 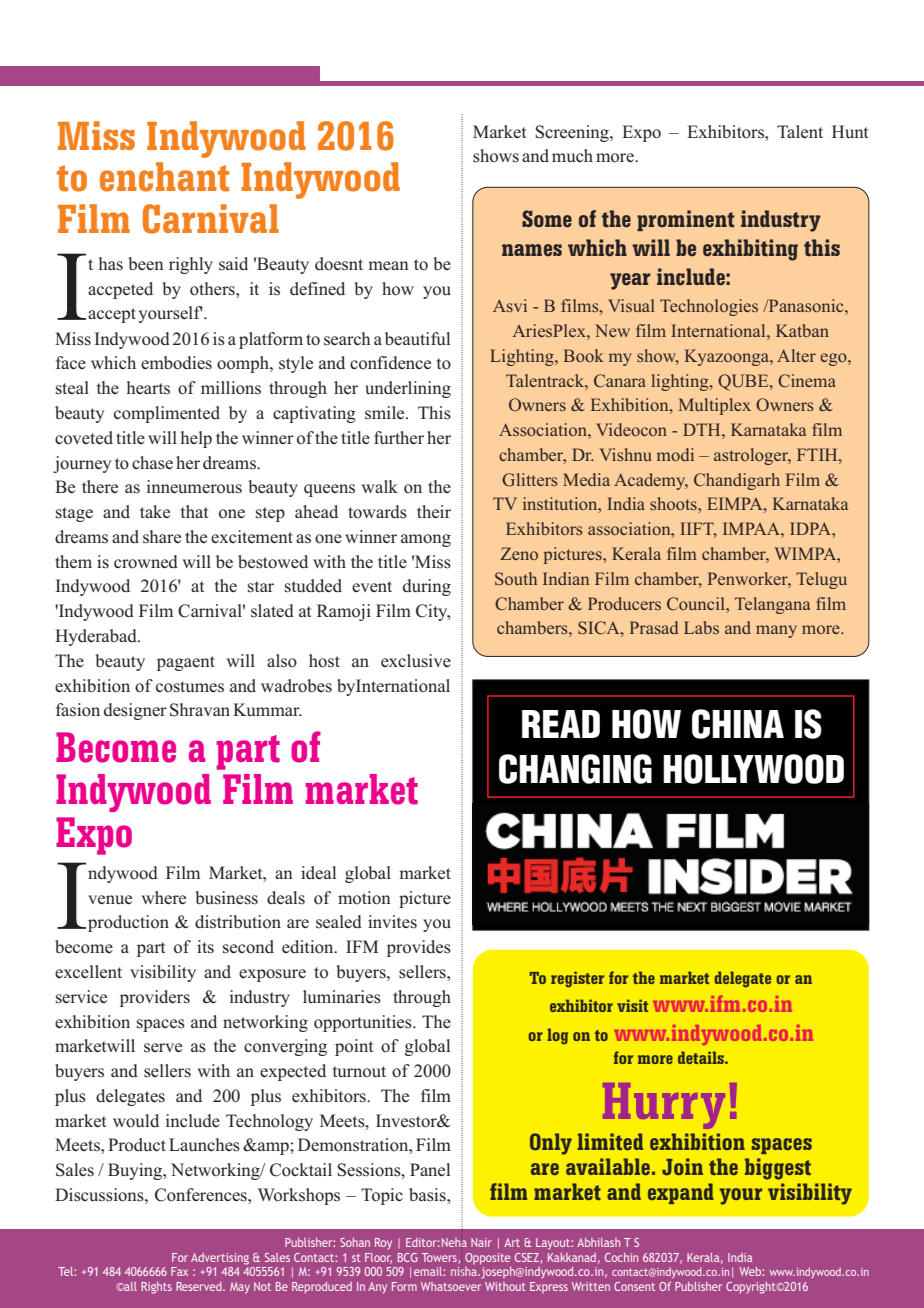 What do you see at coordinates (547, 219) in the screenshot?
I see `Some` at bounding box center [547, 219].
